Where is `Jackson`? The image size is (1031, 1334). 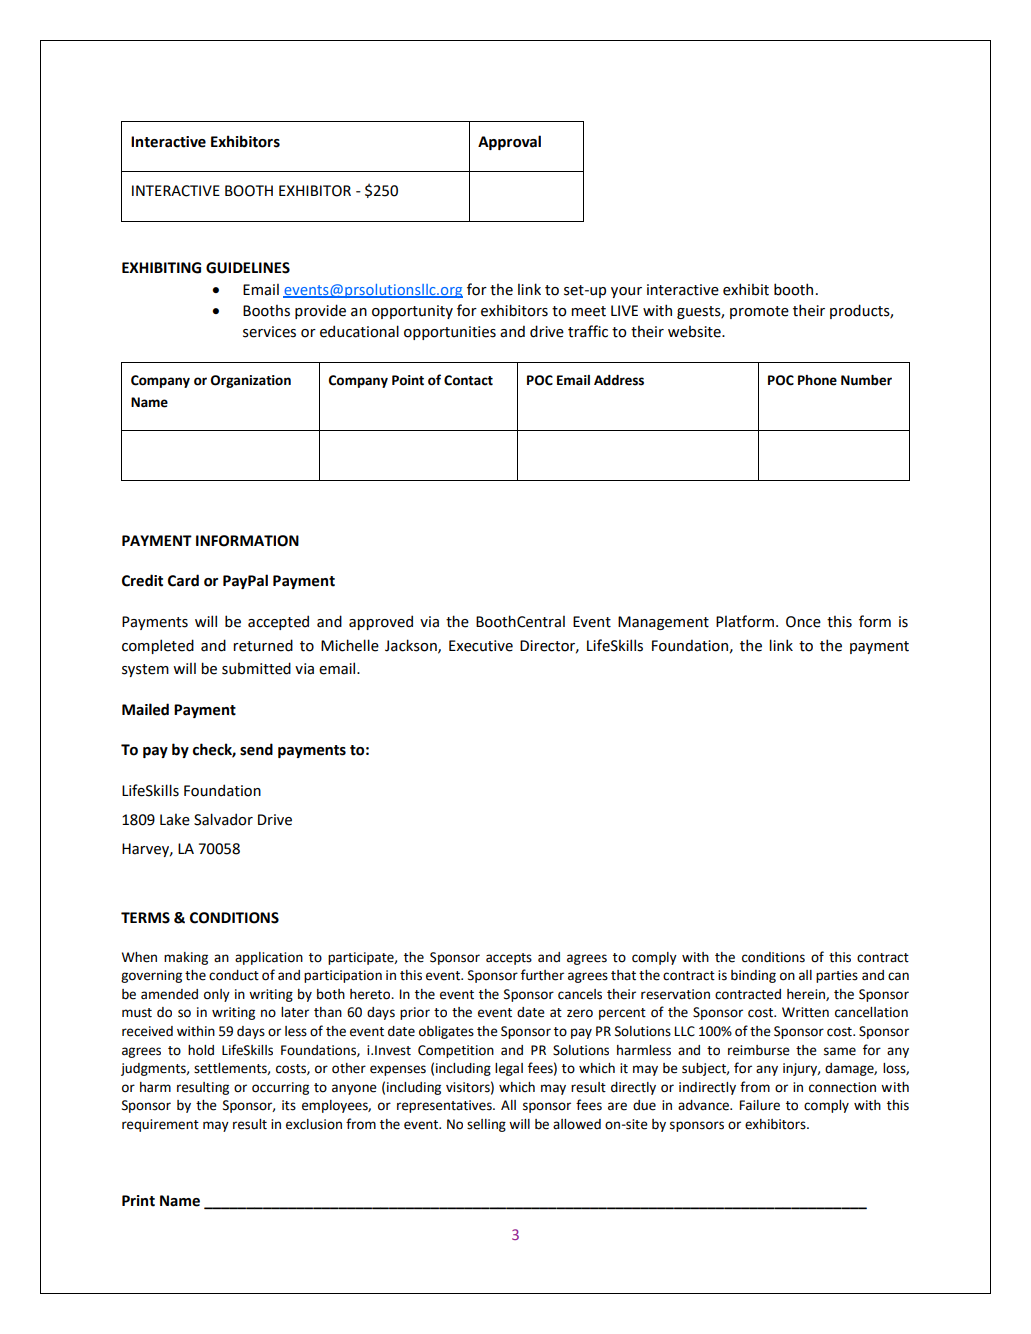
Jackson is located at coordinates (412, 646).
